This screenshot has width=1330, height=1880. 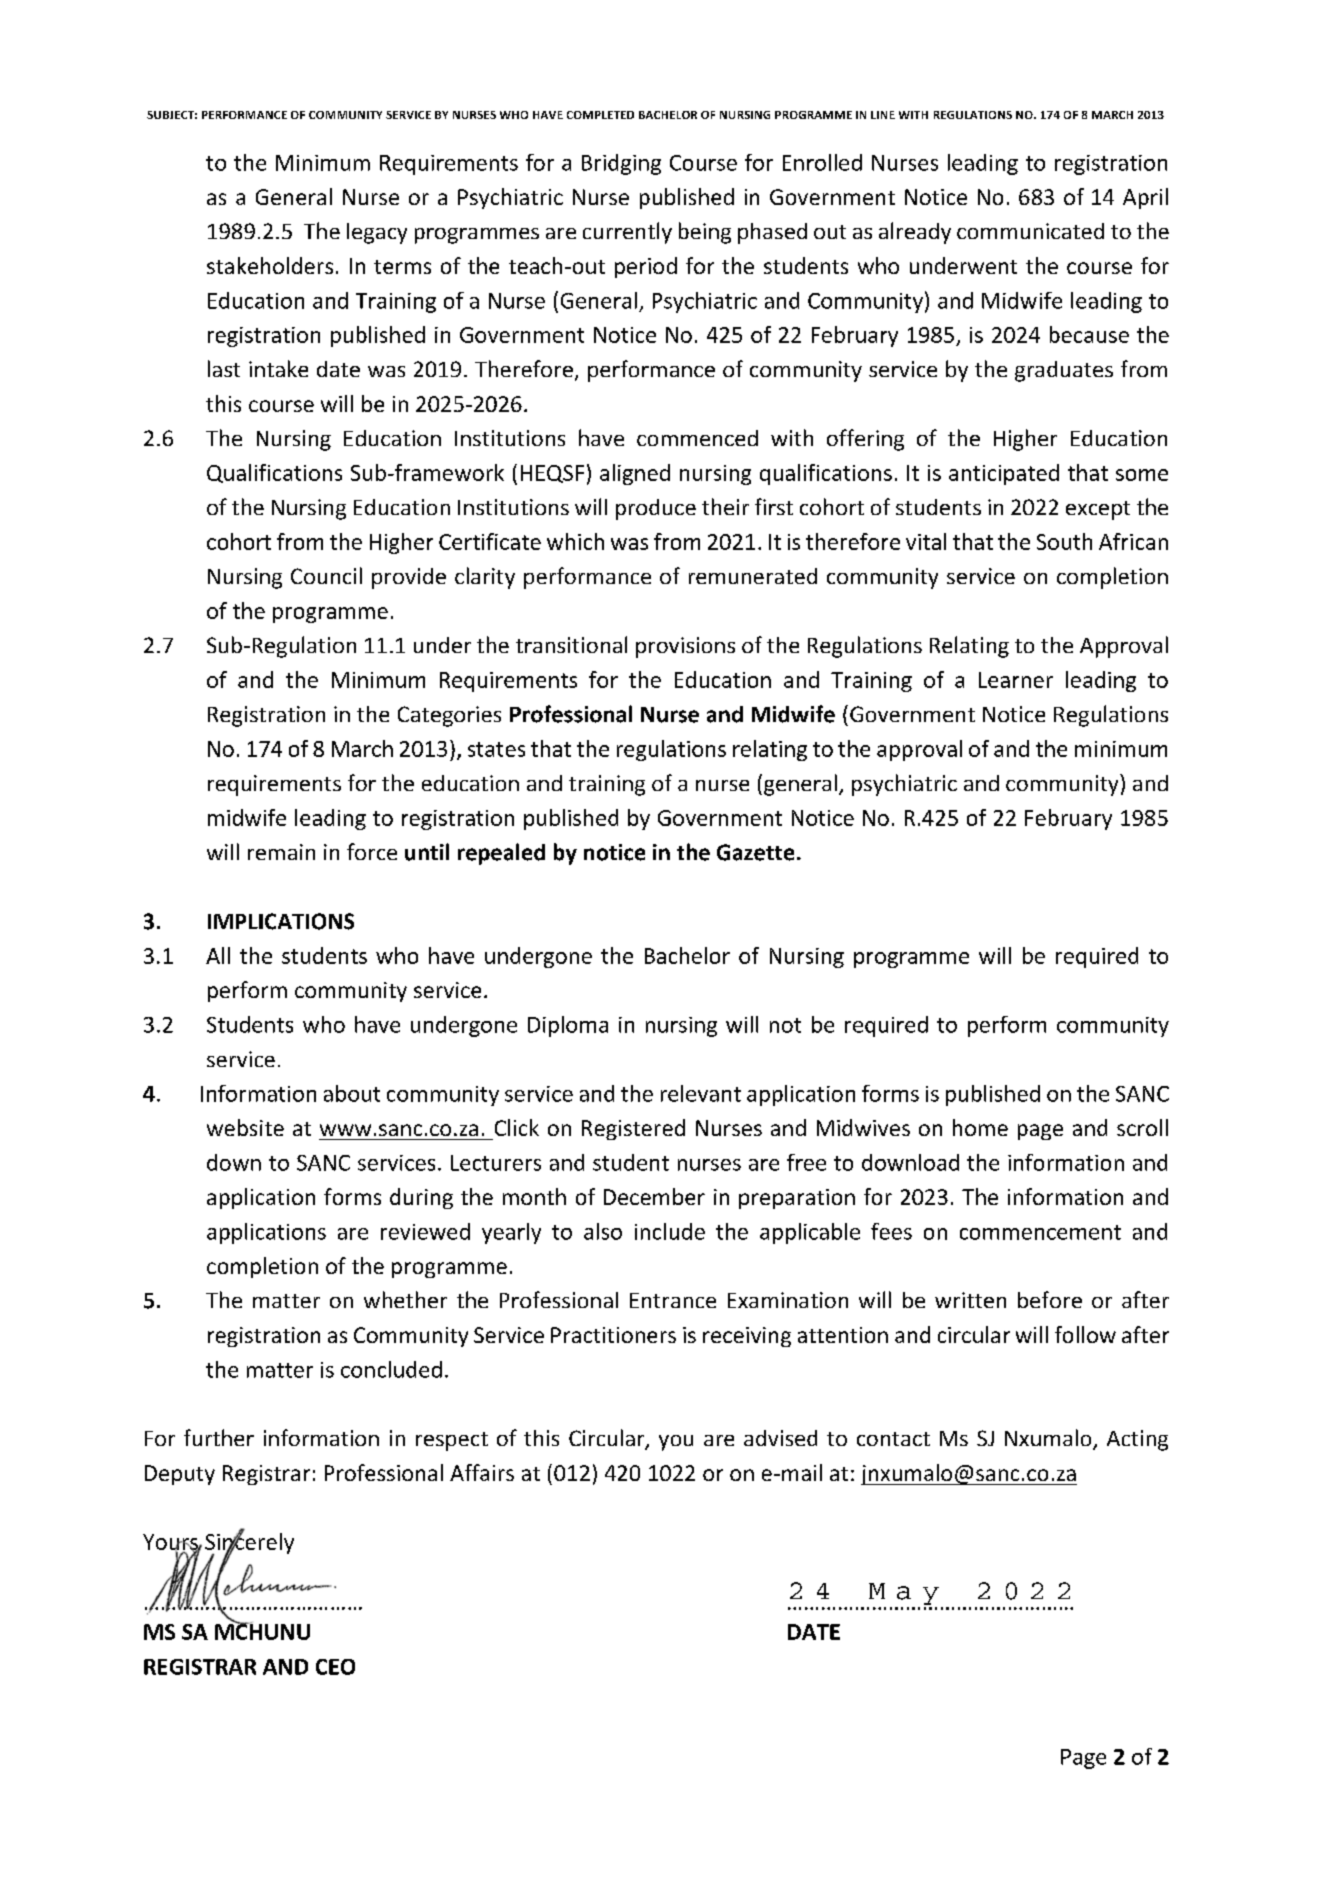 What do you see at coordinates (1030, 231) in the screenshot?
I see `communicated` at bounding box center [1030, 231].
